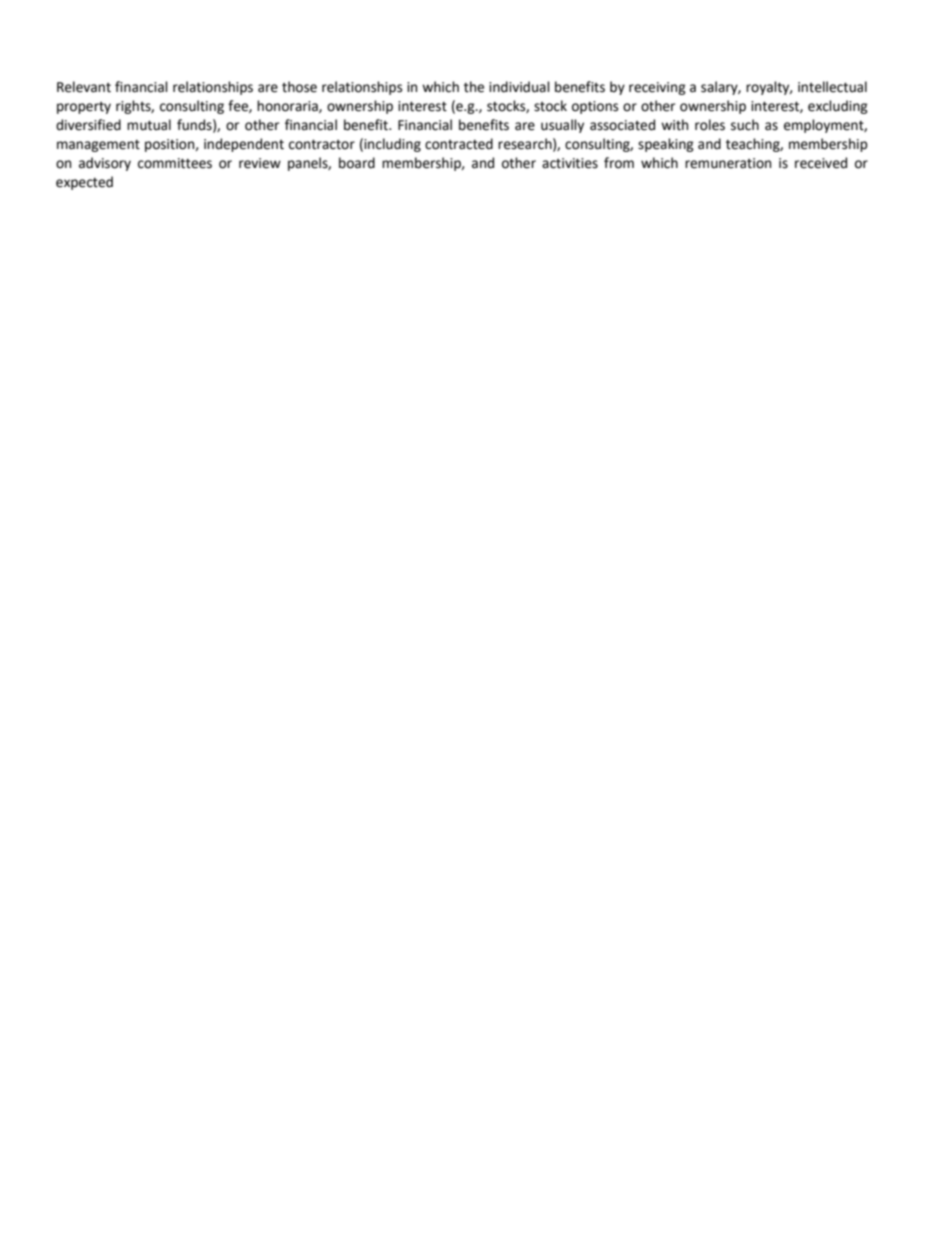 This screenshot has width=952, height=1233. What do you see at coordinates (562, 126) in the screenshot?
I see `usually` at bounding box center [562, 126].
